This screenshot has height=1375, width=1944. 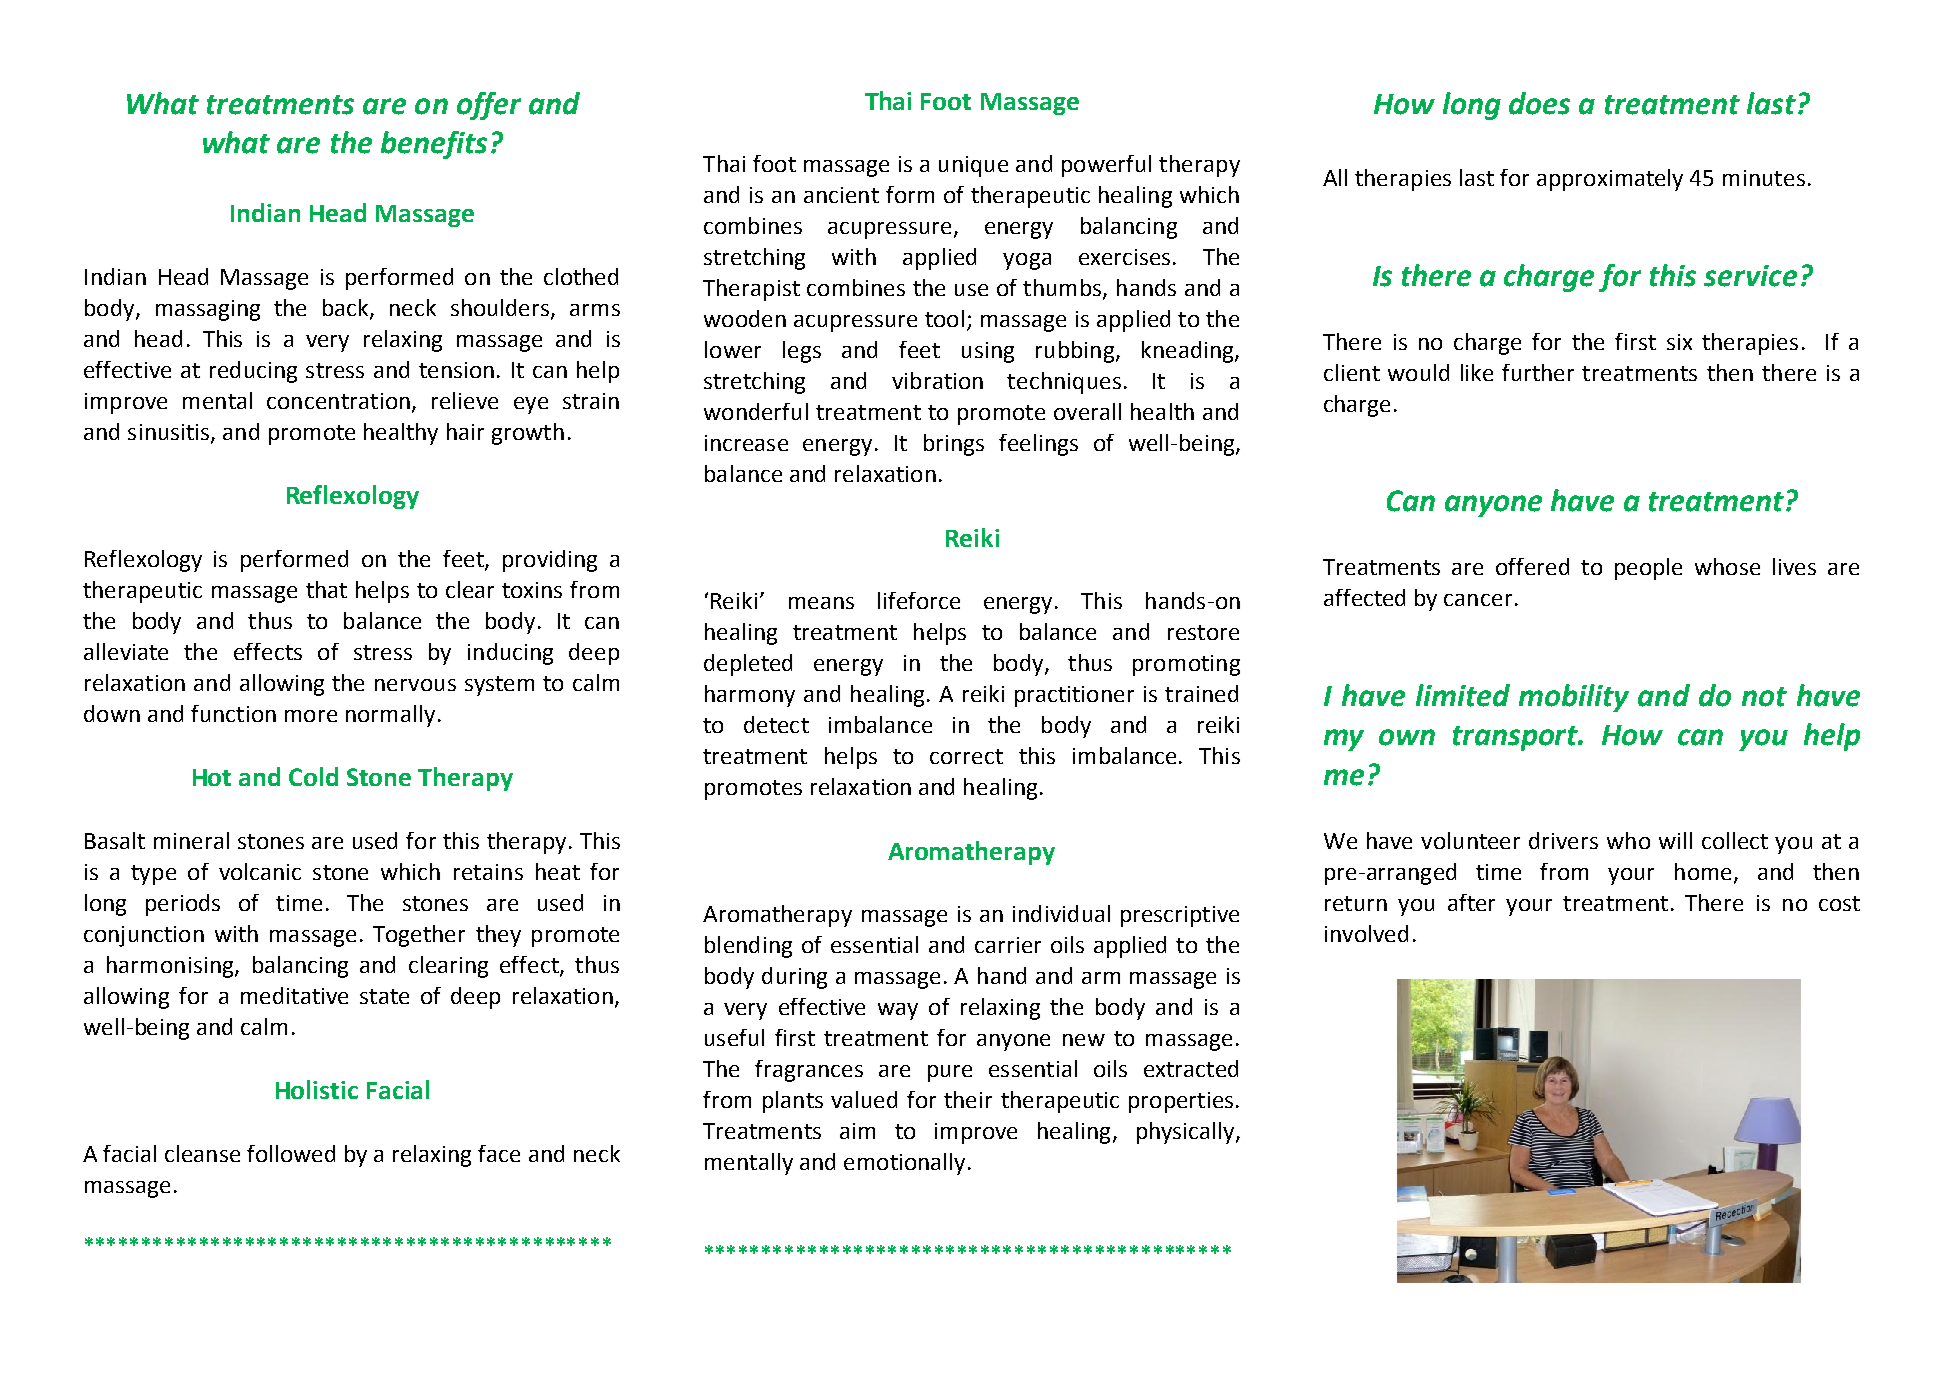 I want to click on further, so click(x=1538, y=372).
